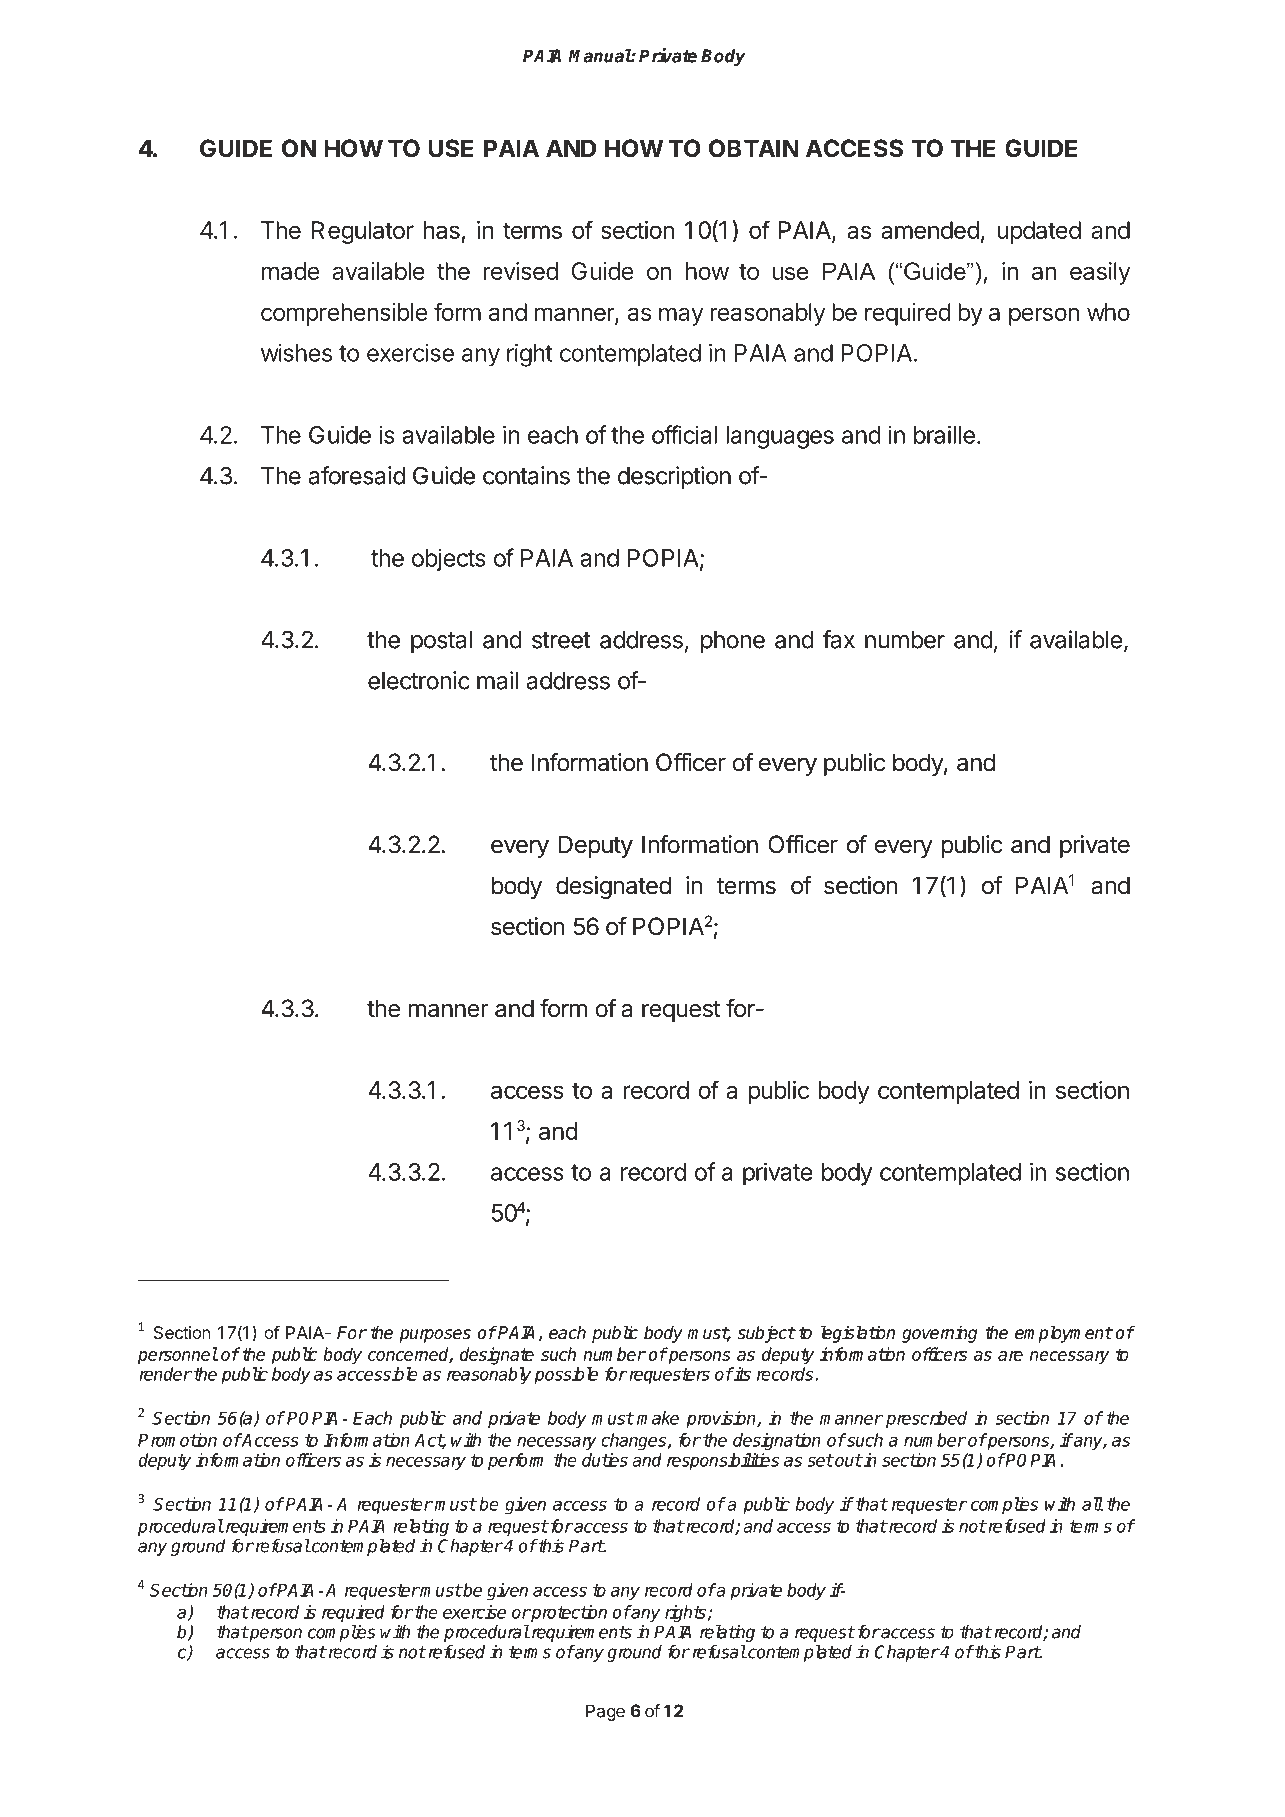  What do you see at coordinates (1039, 232) in the screenshot?
I see `updated` at bounding box center [1039, 232].
